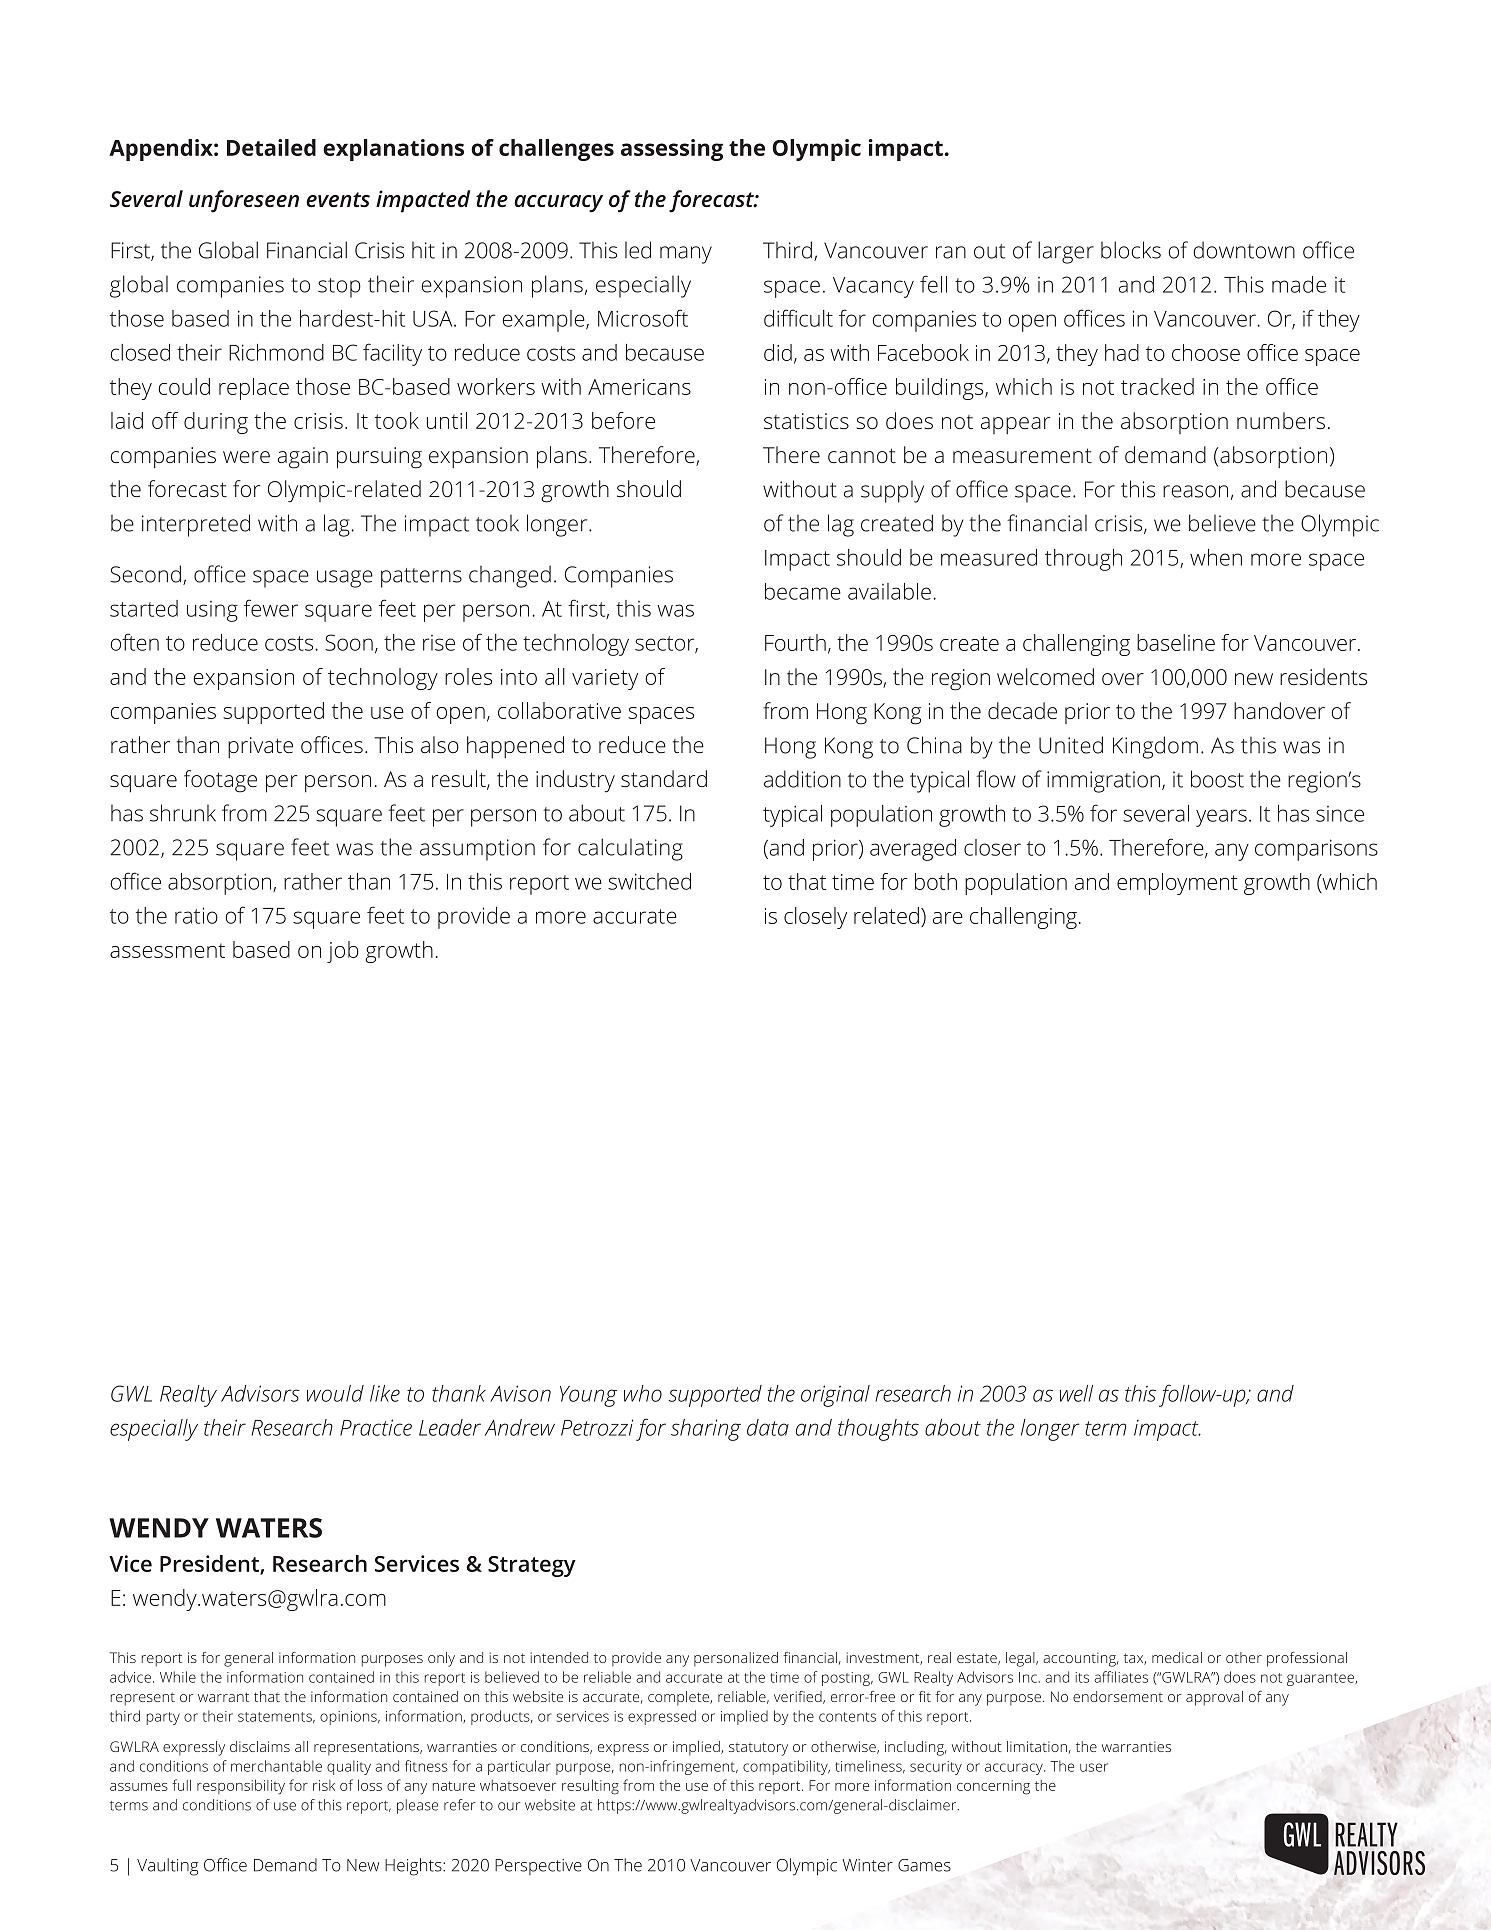  I want to click on well, so click(1076, 1393).
